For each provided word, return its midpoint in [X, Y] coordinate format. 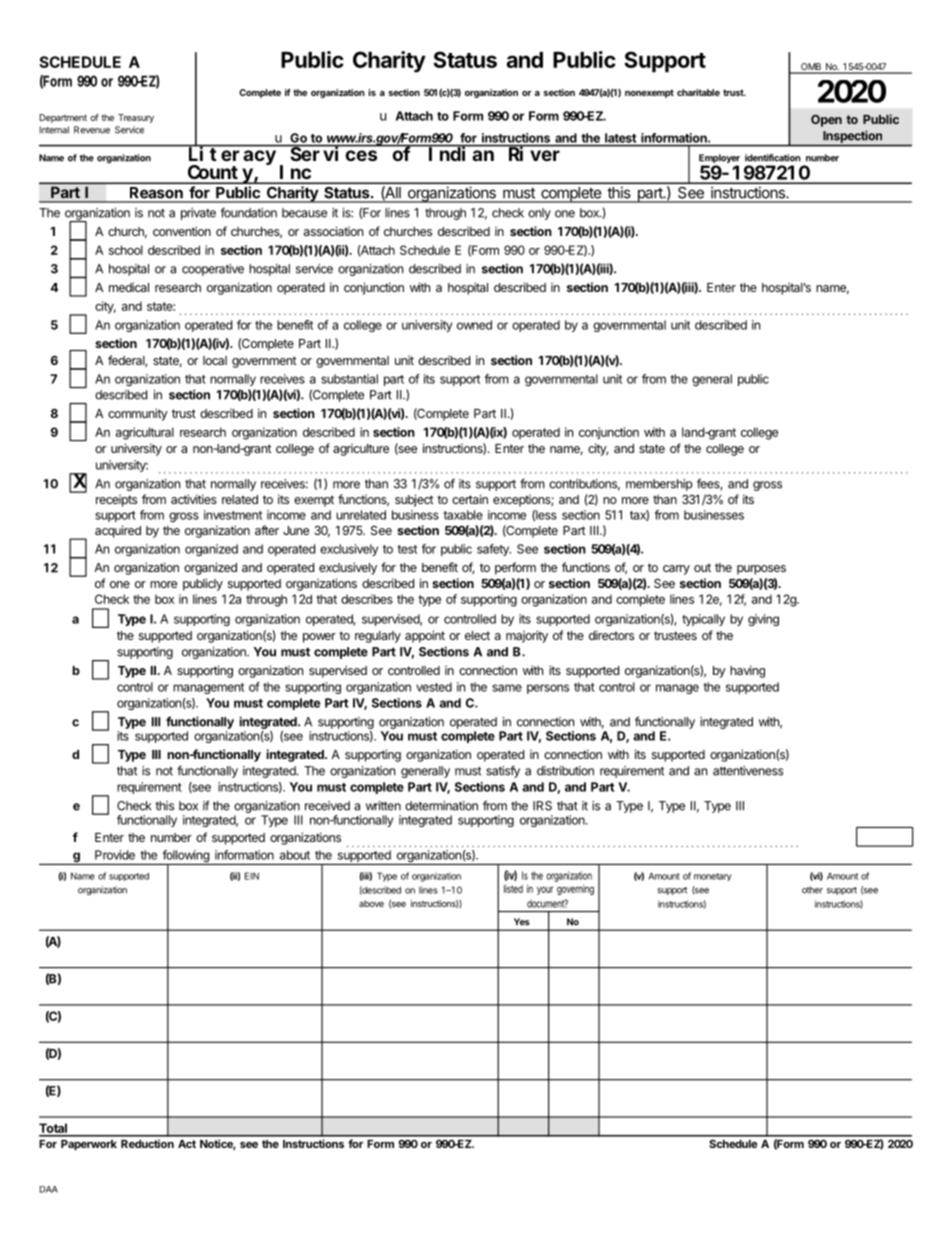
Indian [462, 153]
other [812, 890]
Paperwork [89, 1145]
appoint [425, 636]
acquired [118, 531]
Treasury [136, 118]
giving [763, 620]
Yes [522, 922]
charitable [698, 92]
